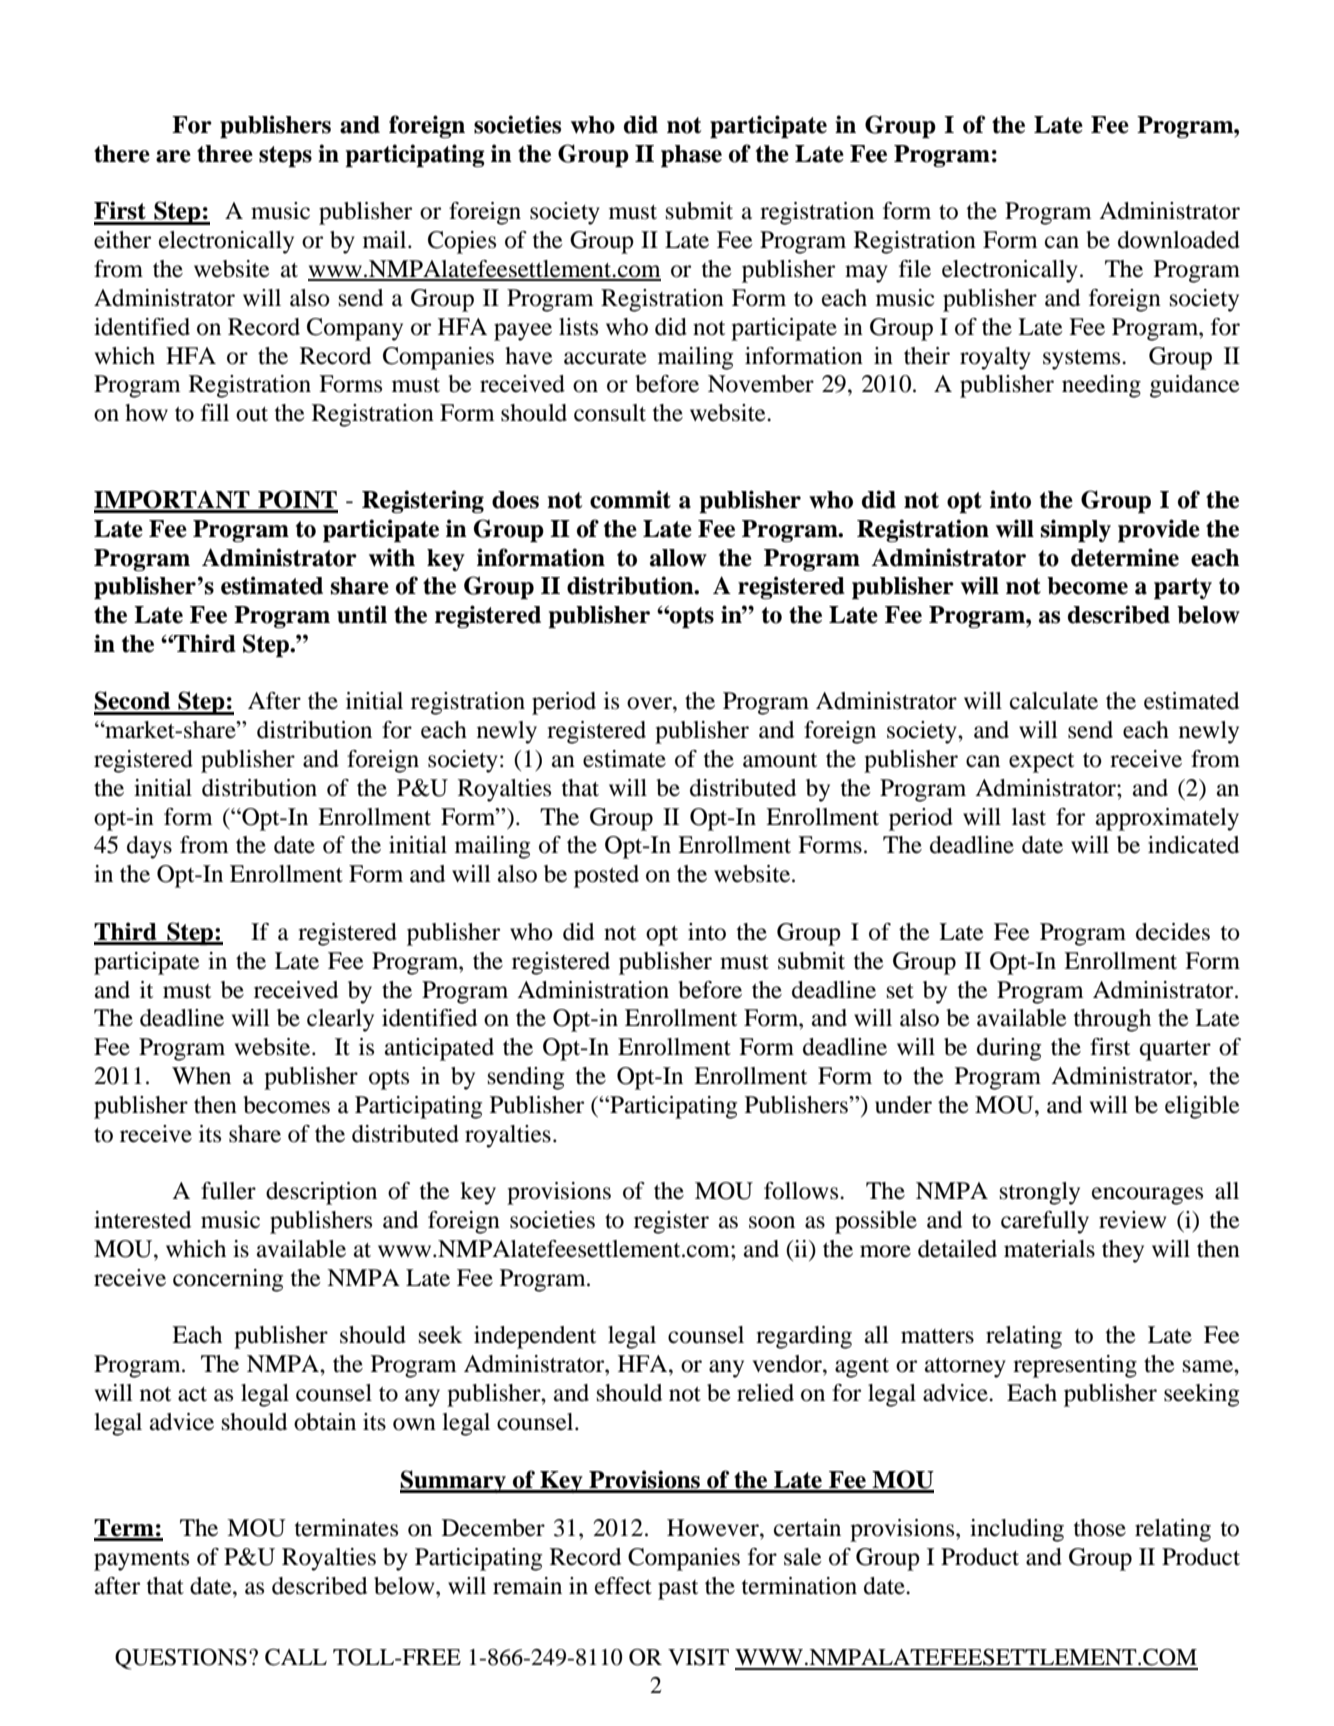 The width and height of the image is (1334, 1726). Describe the element at coordinates (225, 154) in the image. I see `three` at that location.
